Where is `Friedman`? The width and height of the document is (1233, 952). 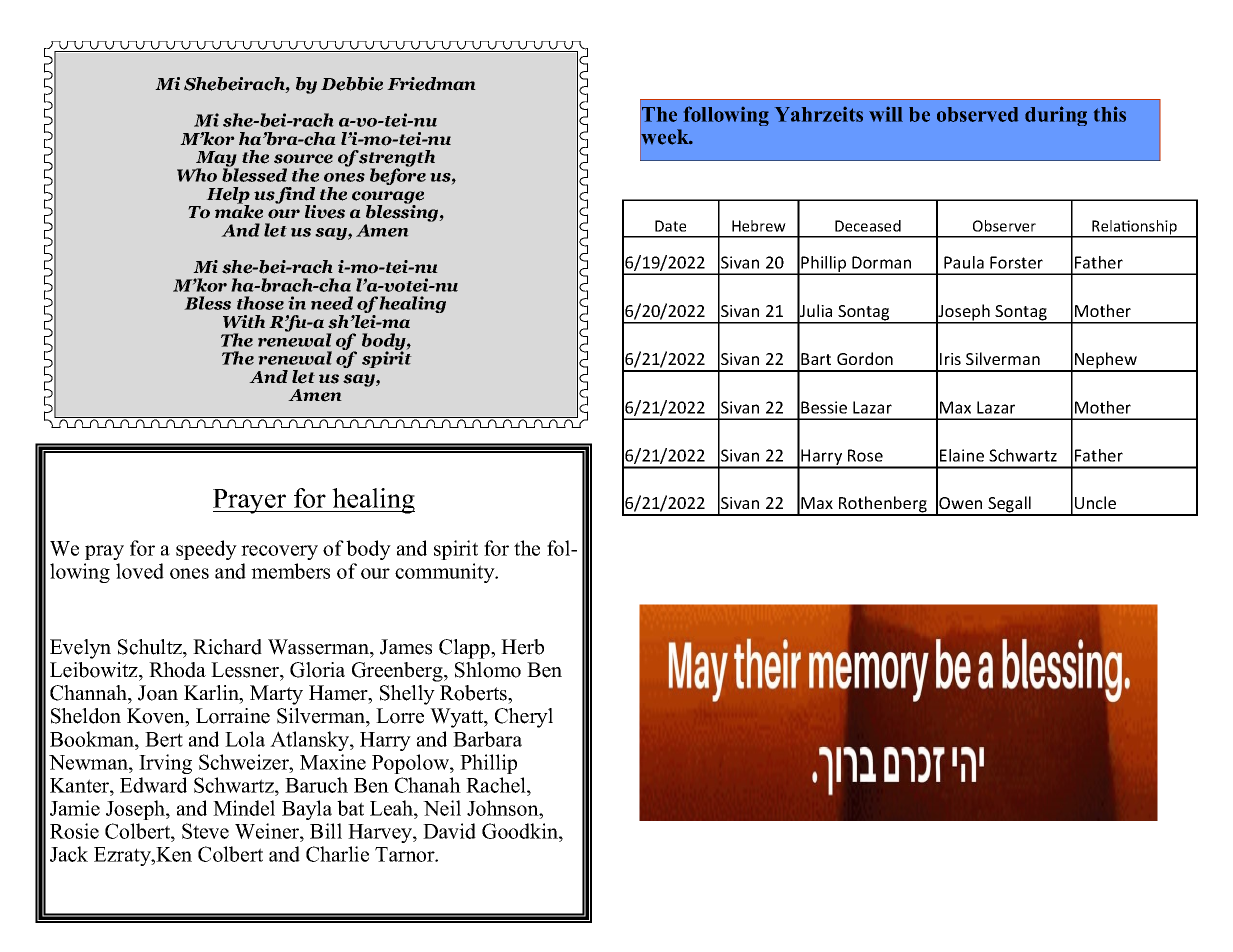
Friedman is located at coordinates (431, 84).
